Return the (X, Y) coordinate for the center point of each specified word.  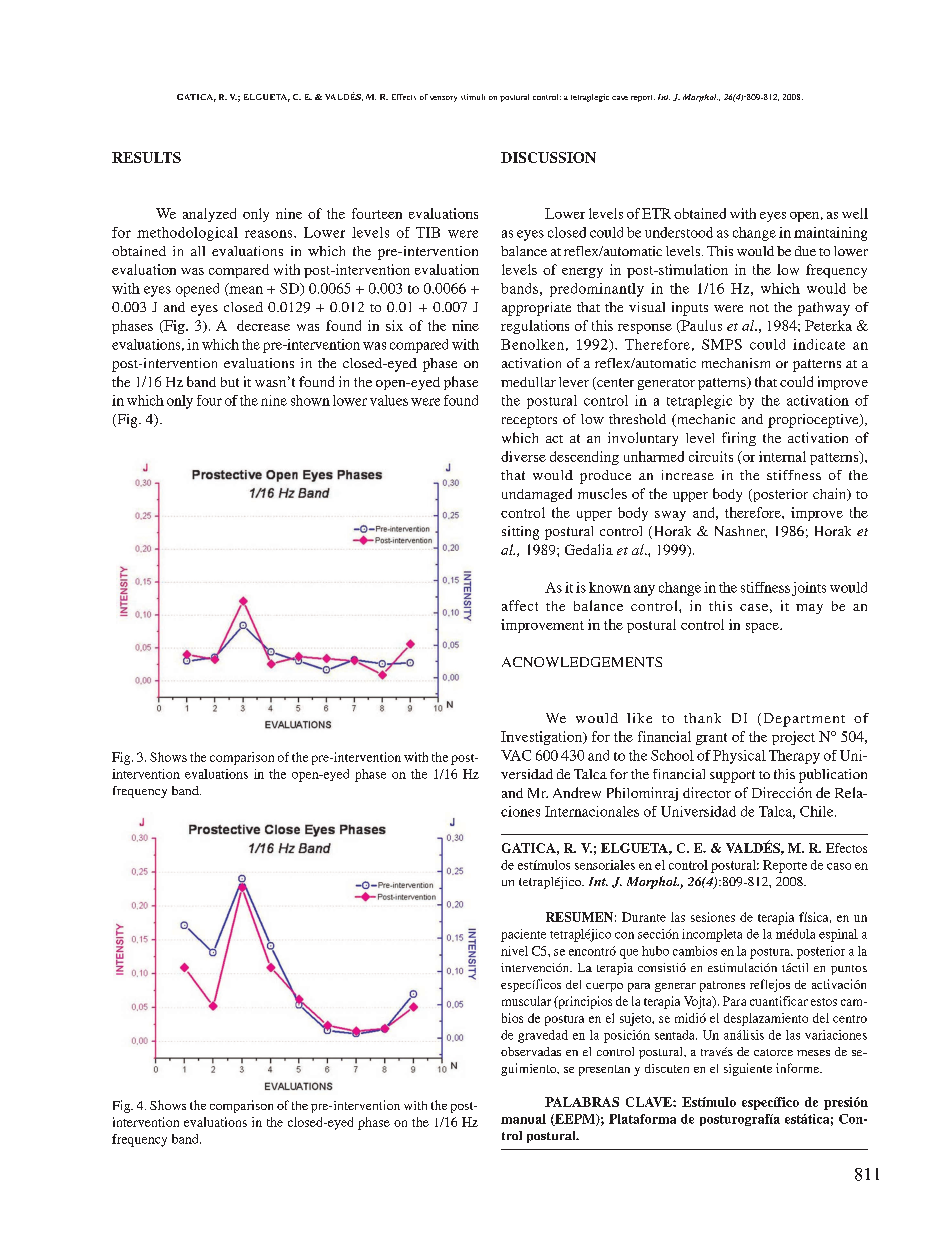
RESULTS (146, 157)
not (759, 308)
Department (804, 720)
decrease (263, 325)
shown (310, 400)
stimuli (473, 97)
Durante (644, 917)
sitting (520, 533)
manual (523, 1119)
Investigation (542, 738)
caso (839, 866)
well (855, 213)
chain (831, 494)
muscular (526, 1001)
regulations (535, 327)
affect (520, 605)
